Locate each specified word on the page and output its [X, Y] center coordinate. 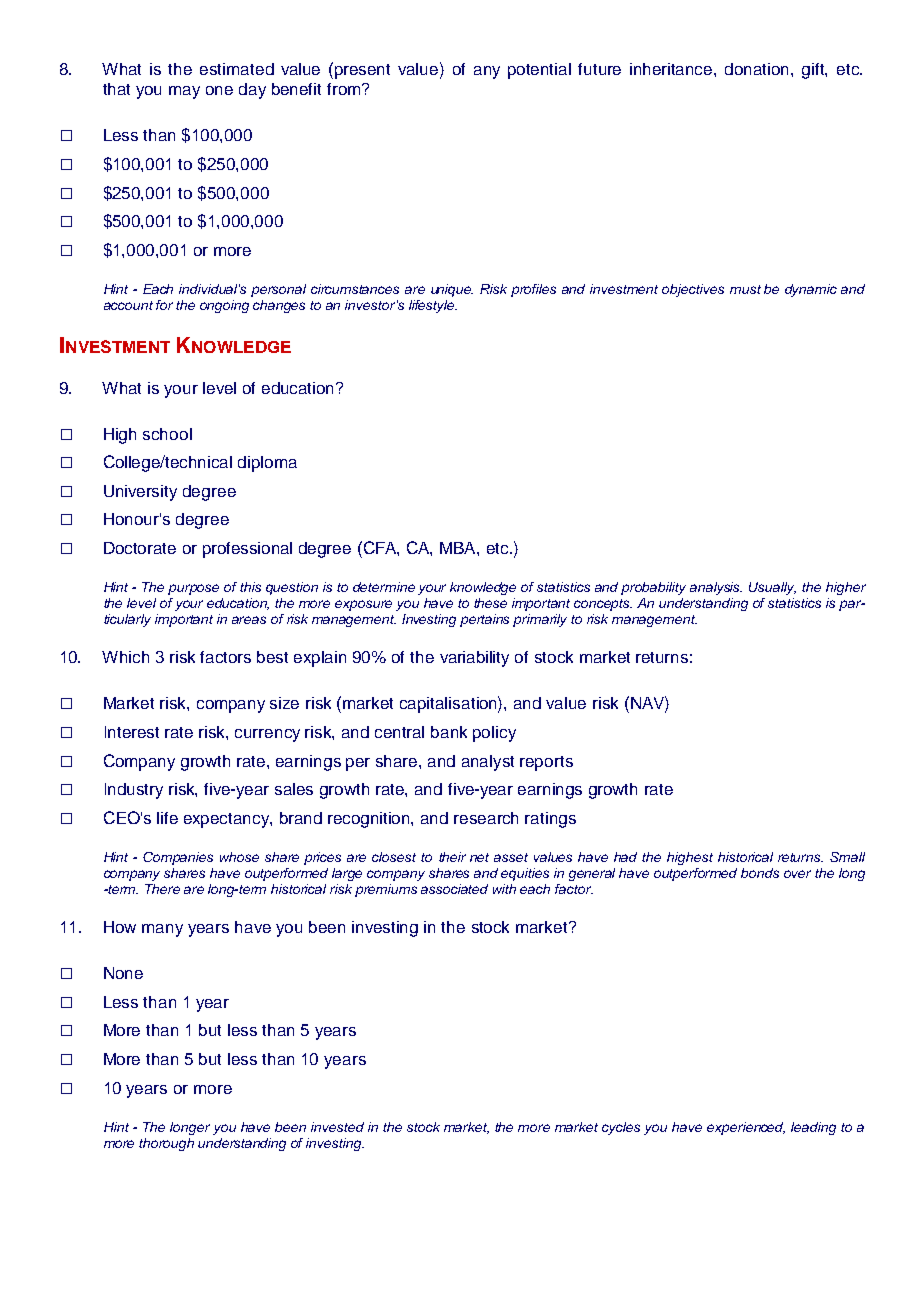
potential [539, 71]
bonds [760, 873]
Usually [772, 588]
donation [758, 69]
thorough [166, 1144]
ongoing [224, 306]
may [184, 92]
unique [452, 290]
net [479, 857]
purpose [193, 589]
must [745, 289]
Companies [178, 858]
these [490, 603]
